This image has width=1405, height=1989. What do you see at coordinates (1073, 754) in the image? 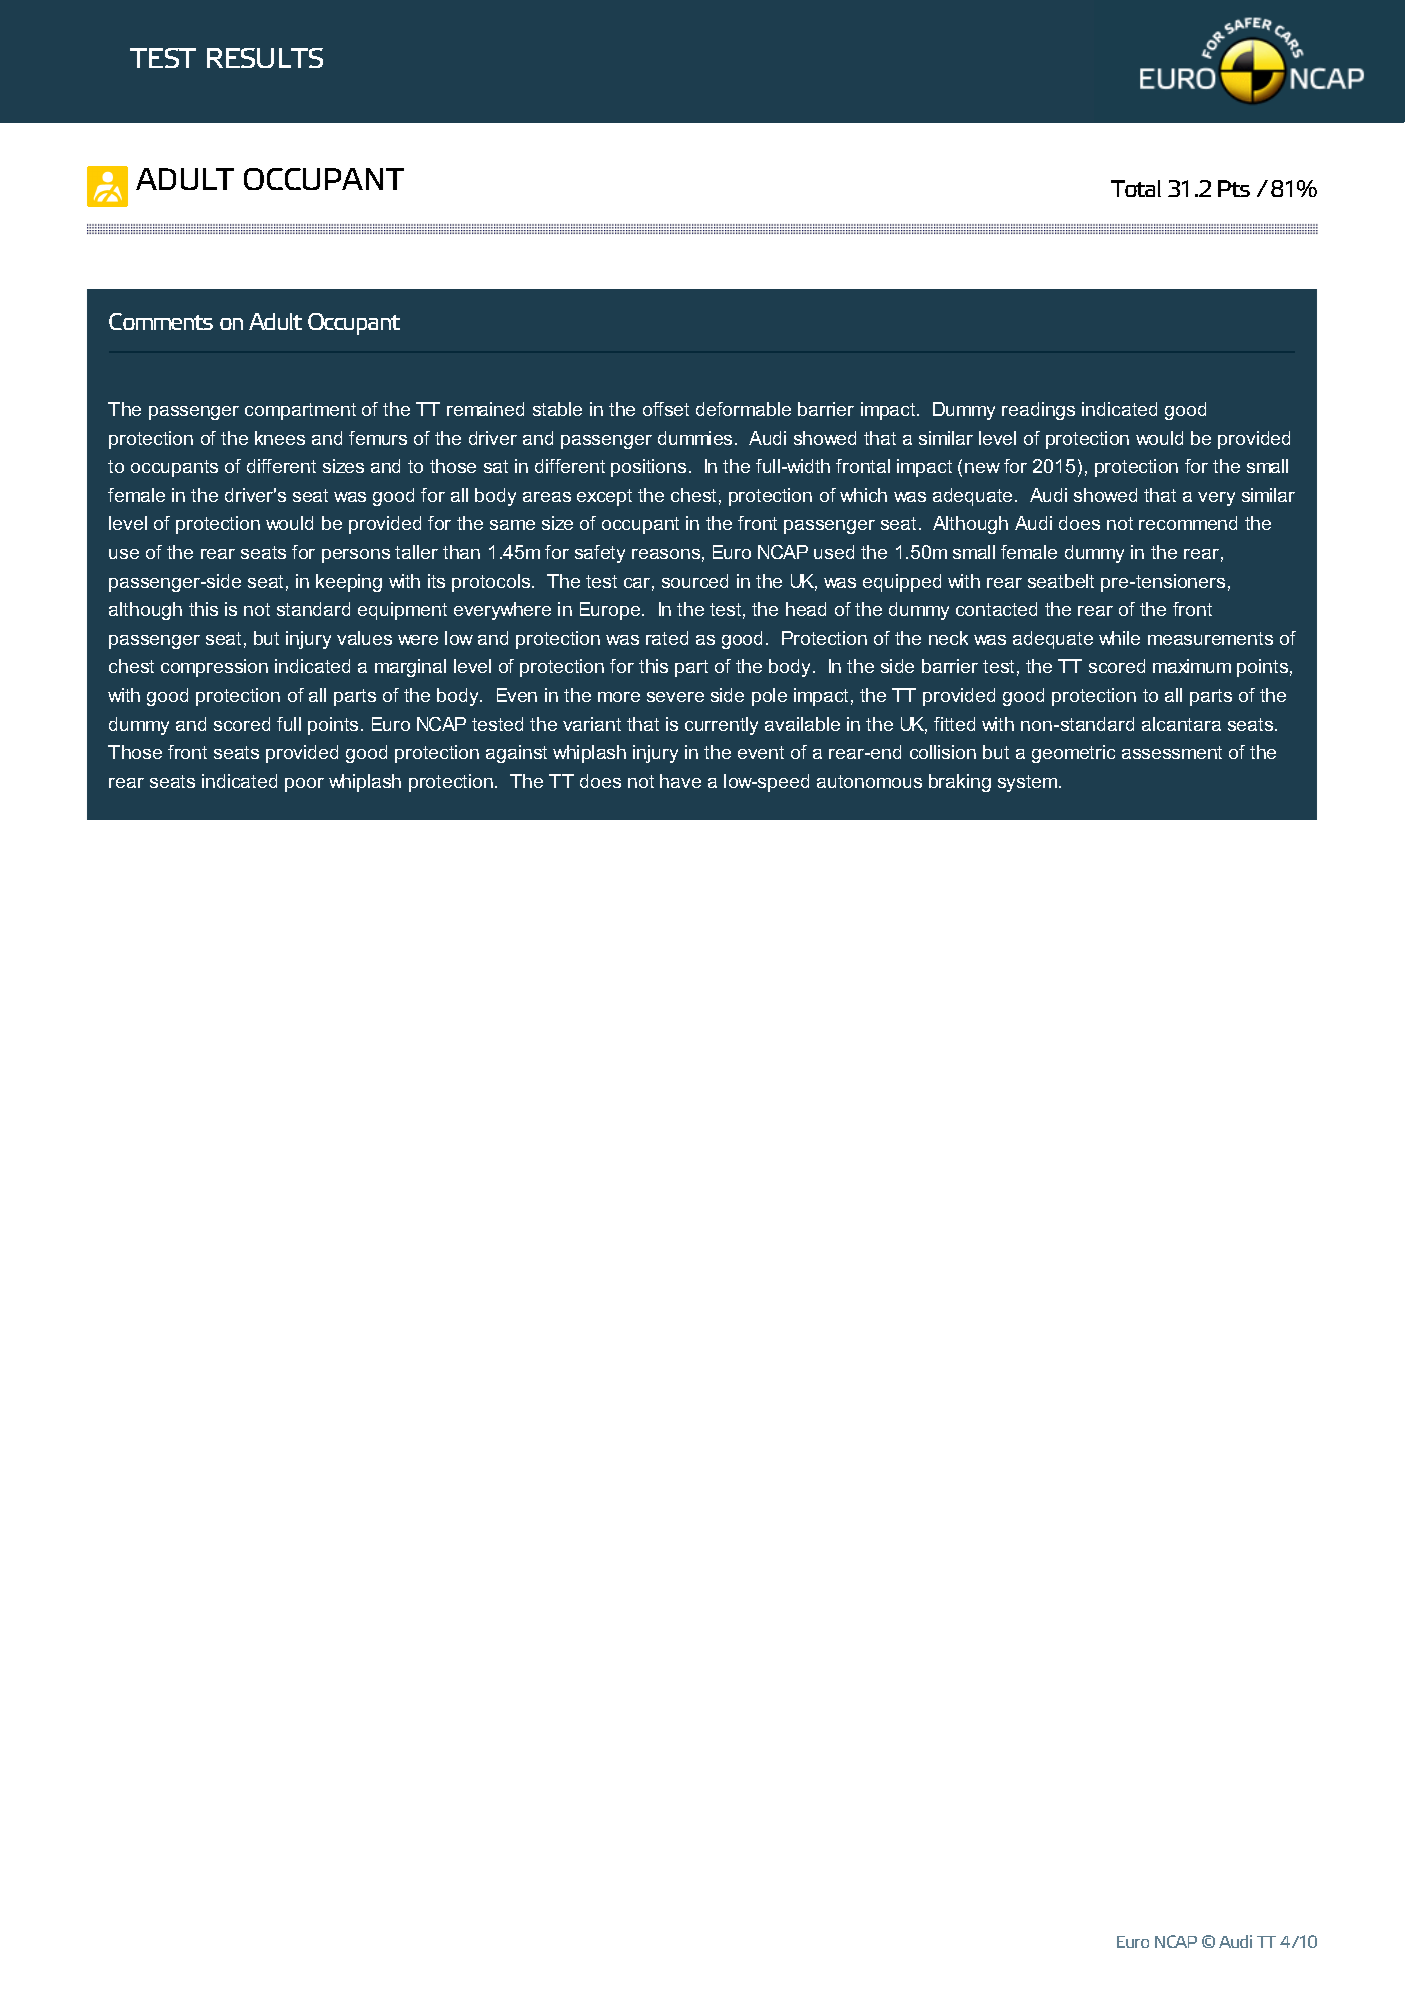
I see `geometric` at bounding box center [1073, 754].
